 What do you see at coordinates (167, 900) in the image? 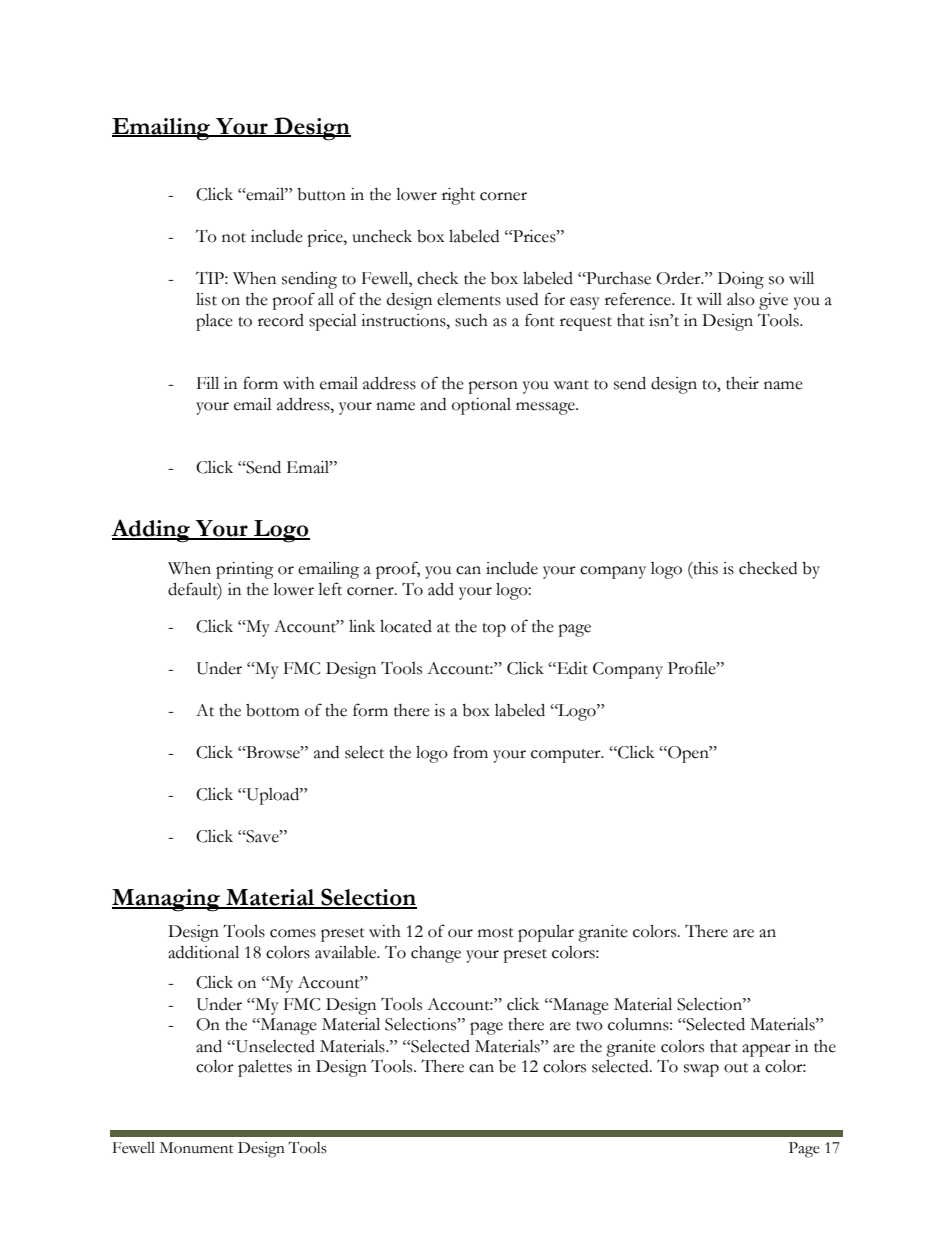
I see `Managing` at bounding box center [167, 900].
